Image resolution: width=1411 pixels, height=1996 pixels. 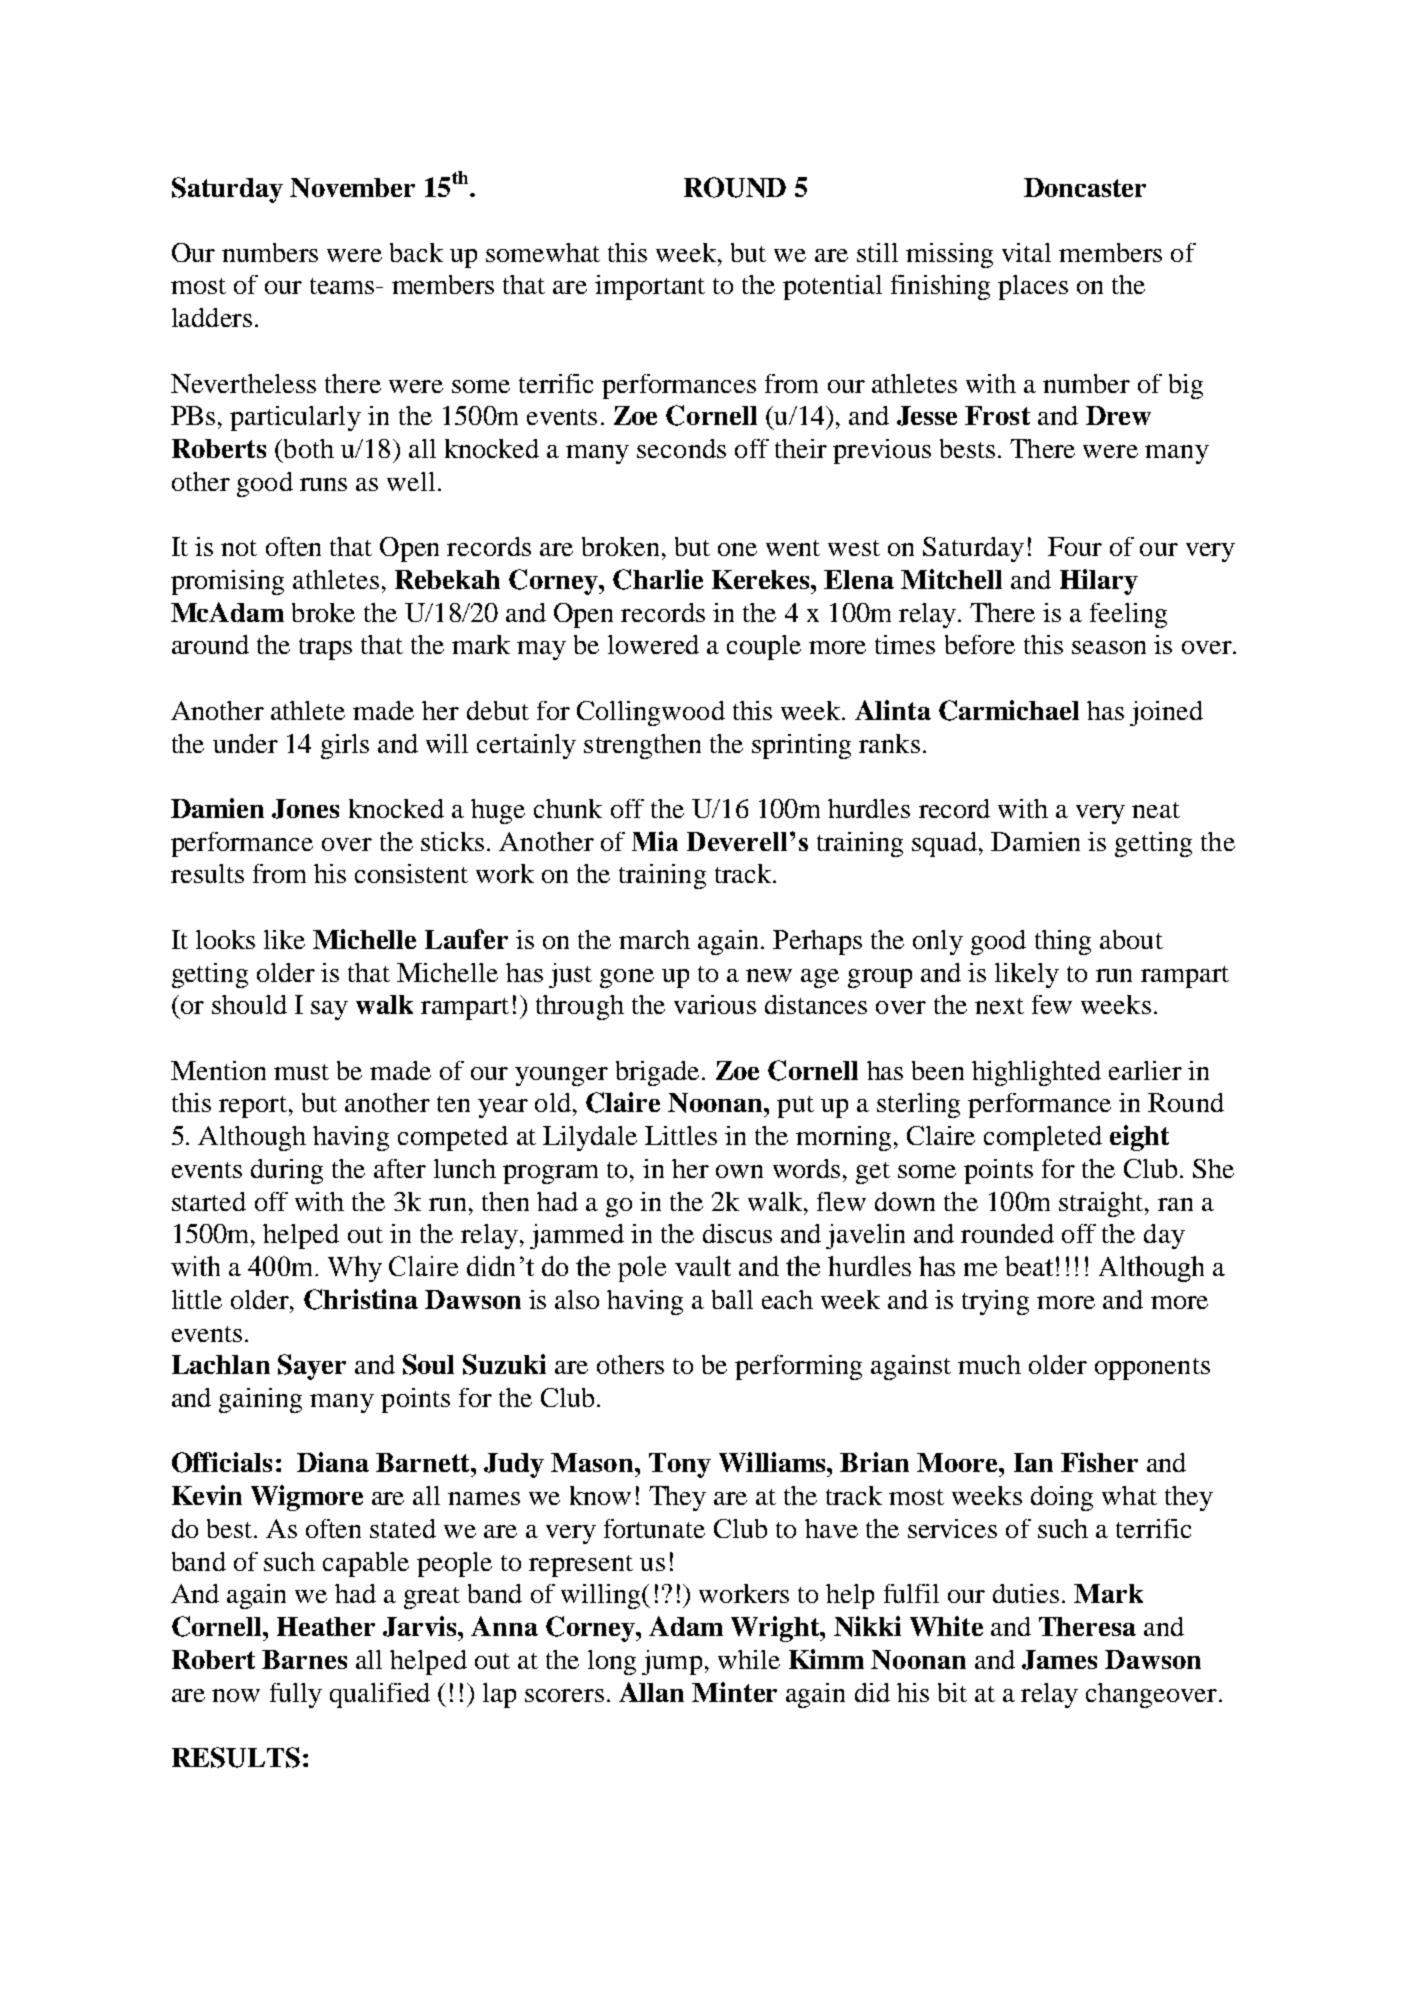 I want to click on march, so click(x=654, y=939).
